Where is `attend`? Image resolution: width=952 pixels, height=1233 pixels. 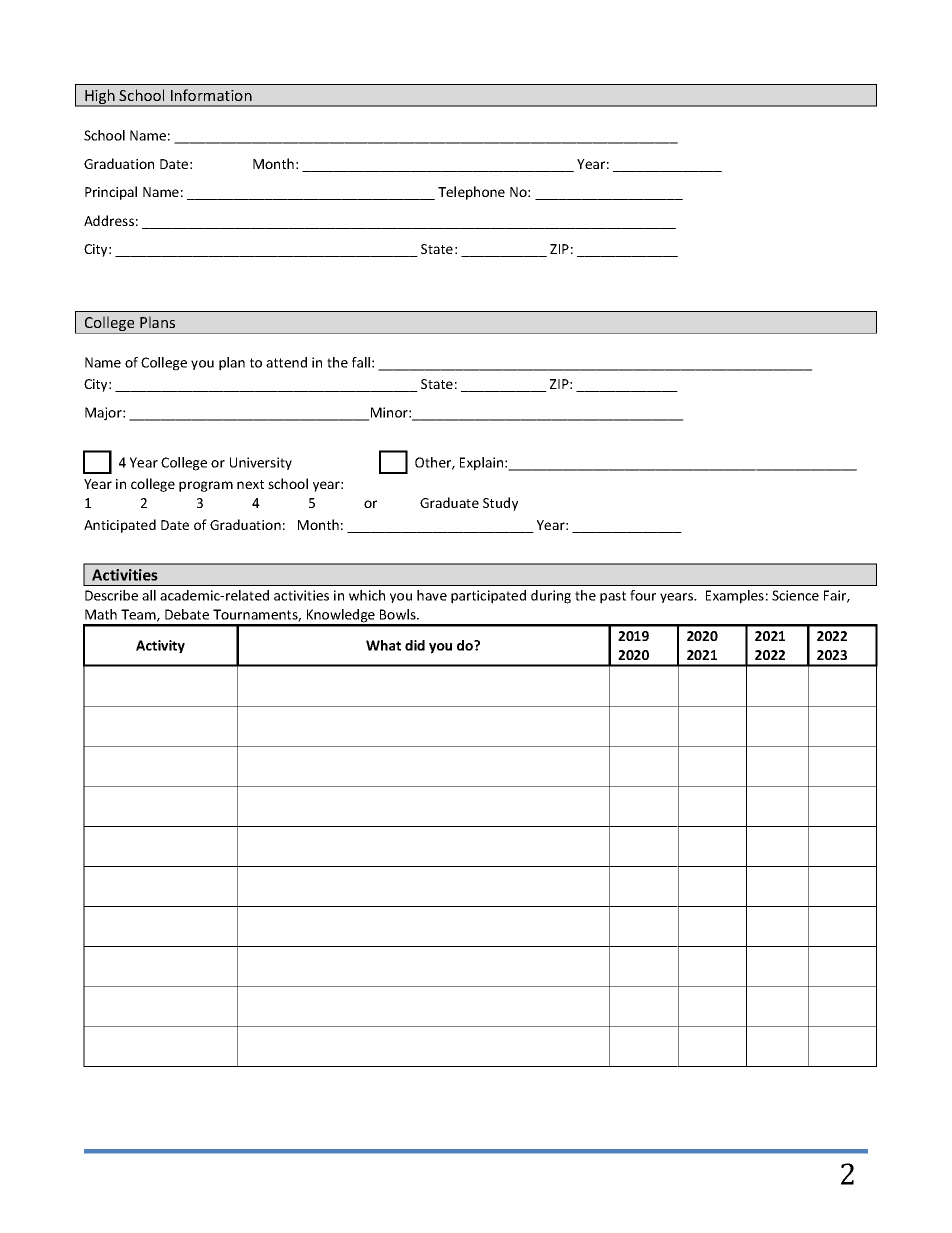 attend is located at coordinates (286, 362).
